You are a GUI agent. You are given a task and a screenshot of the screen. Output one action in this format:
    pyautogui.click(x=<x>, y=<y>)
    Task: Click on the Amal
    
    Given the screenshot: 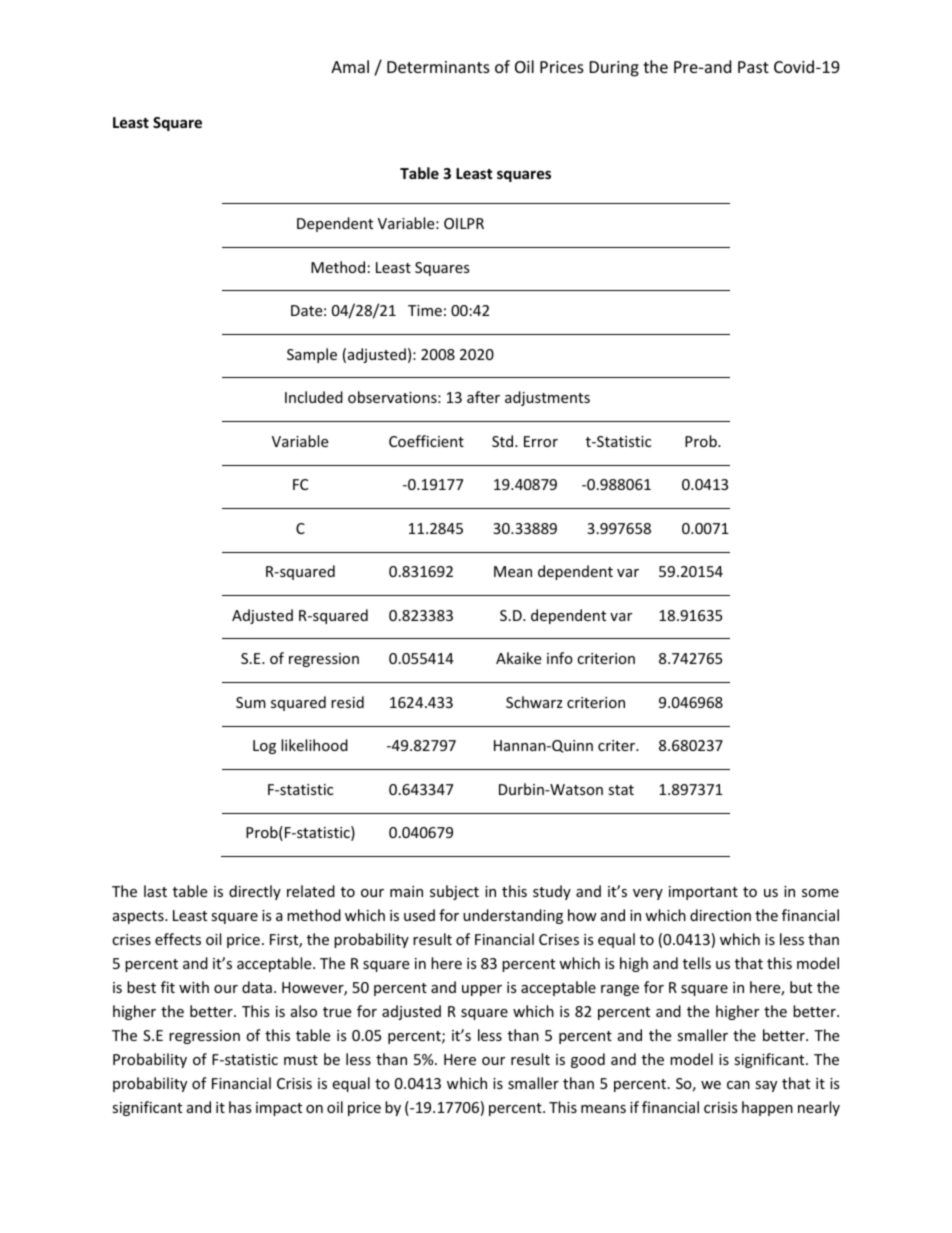 What is the action you would take?
    pyautogui.click(x=350, y=66)
